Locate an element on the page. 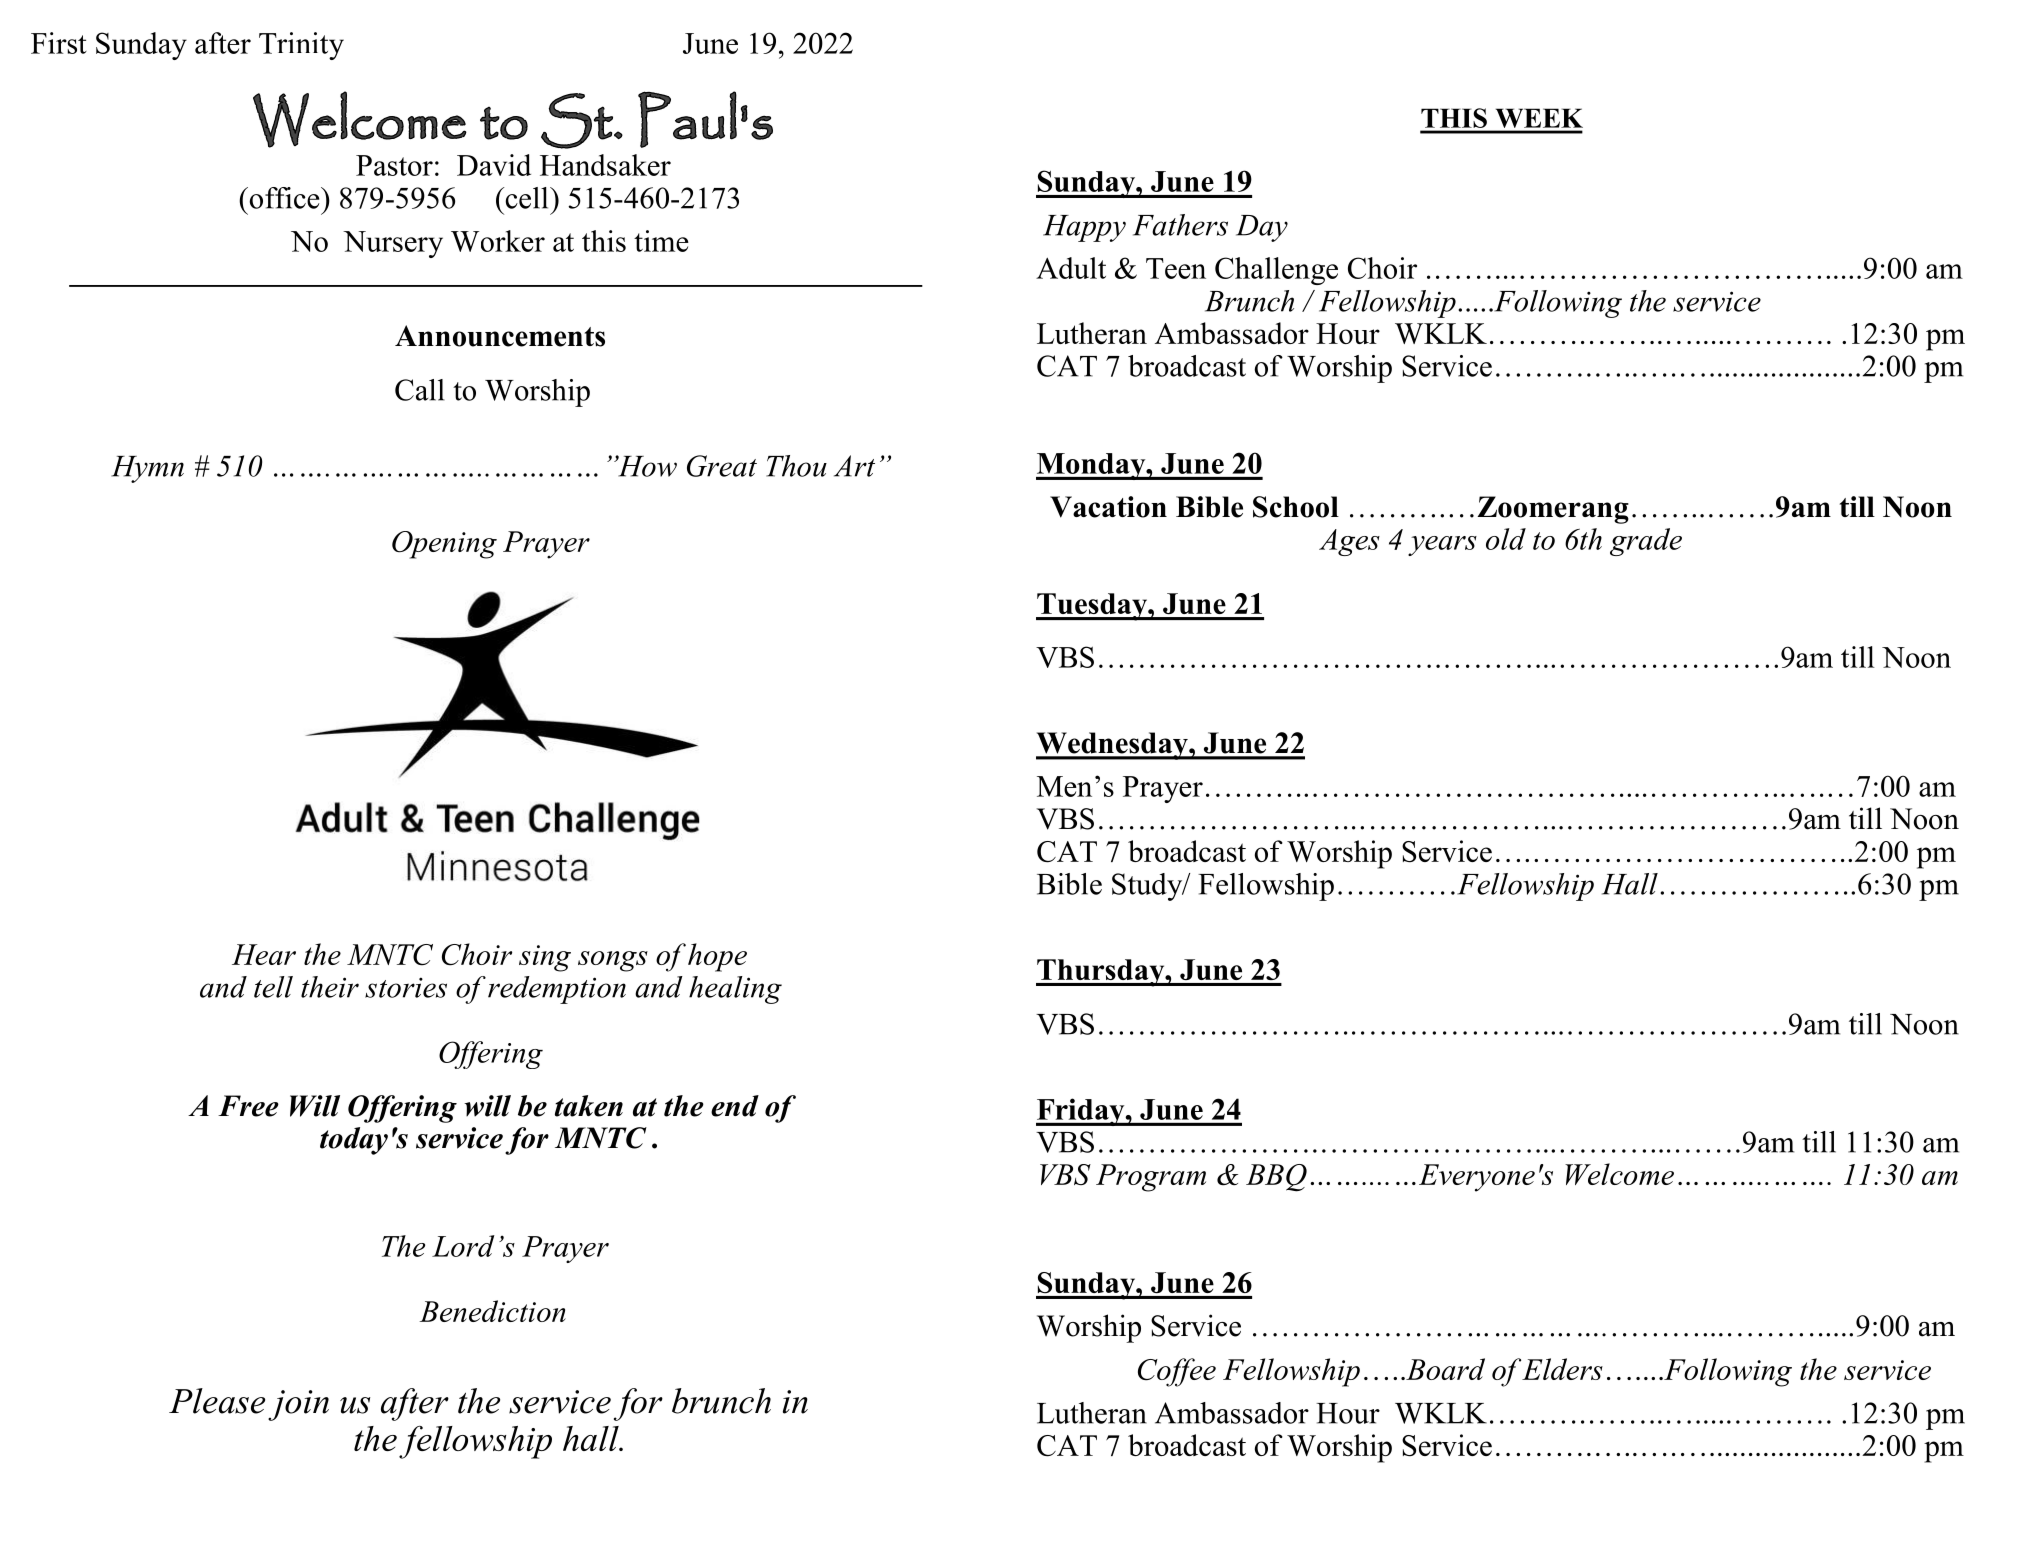 This page has width=2029, height=1568. hope is located at coordinates (717, 957).
